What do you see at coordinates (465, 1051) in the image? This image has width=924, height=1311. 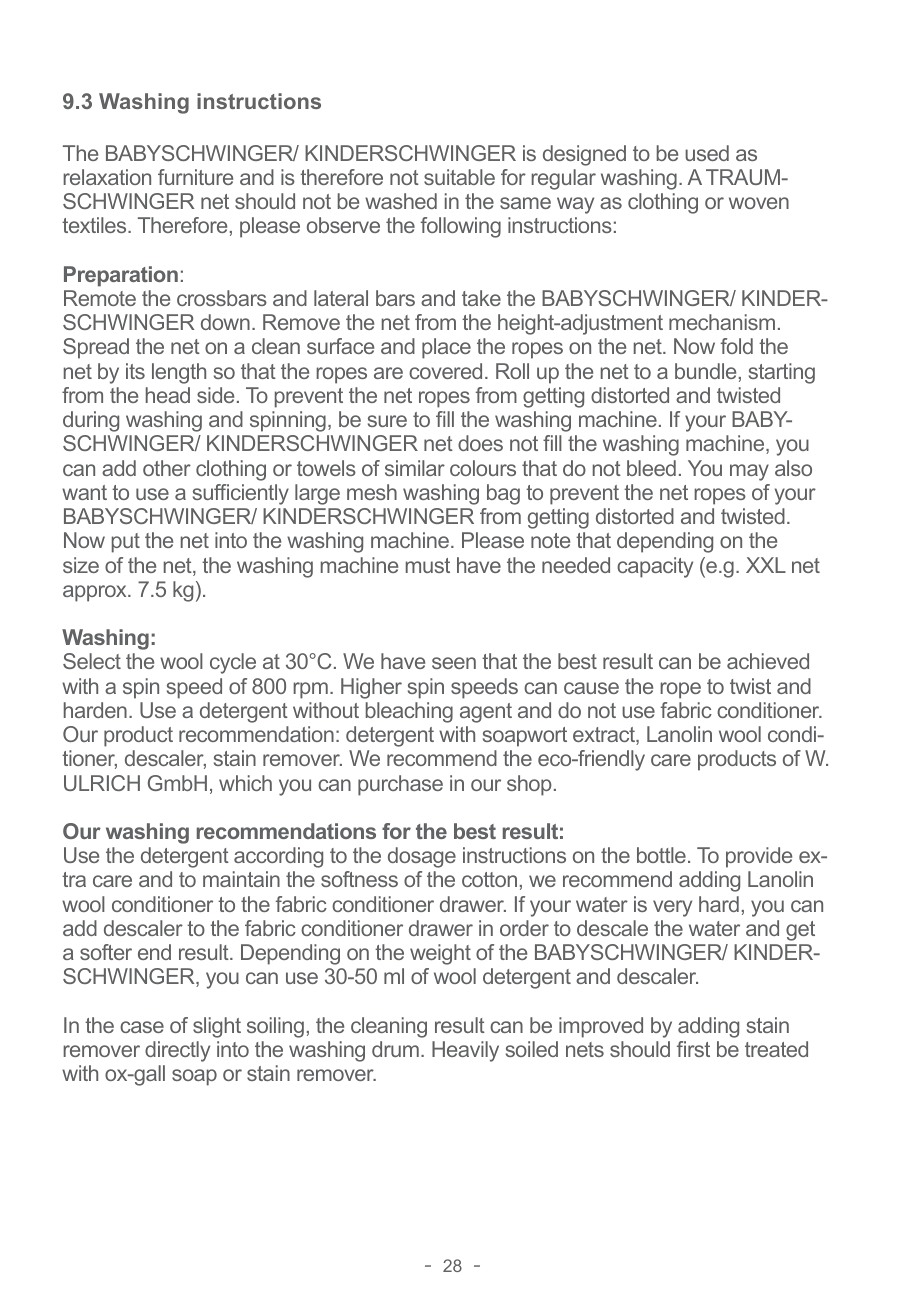 I see `Heavily` at bounding box center [465, 1051].
